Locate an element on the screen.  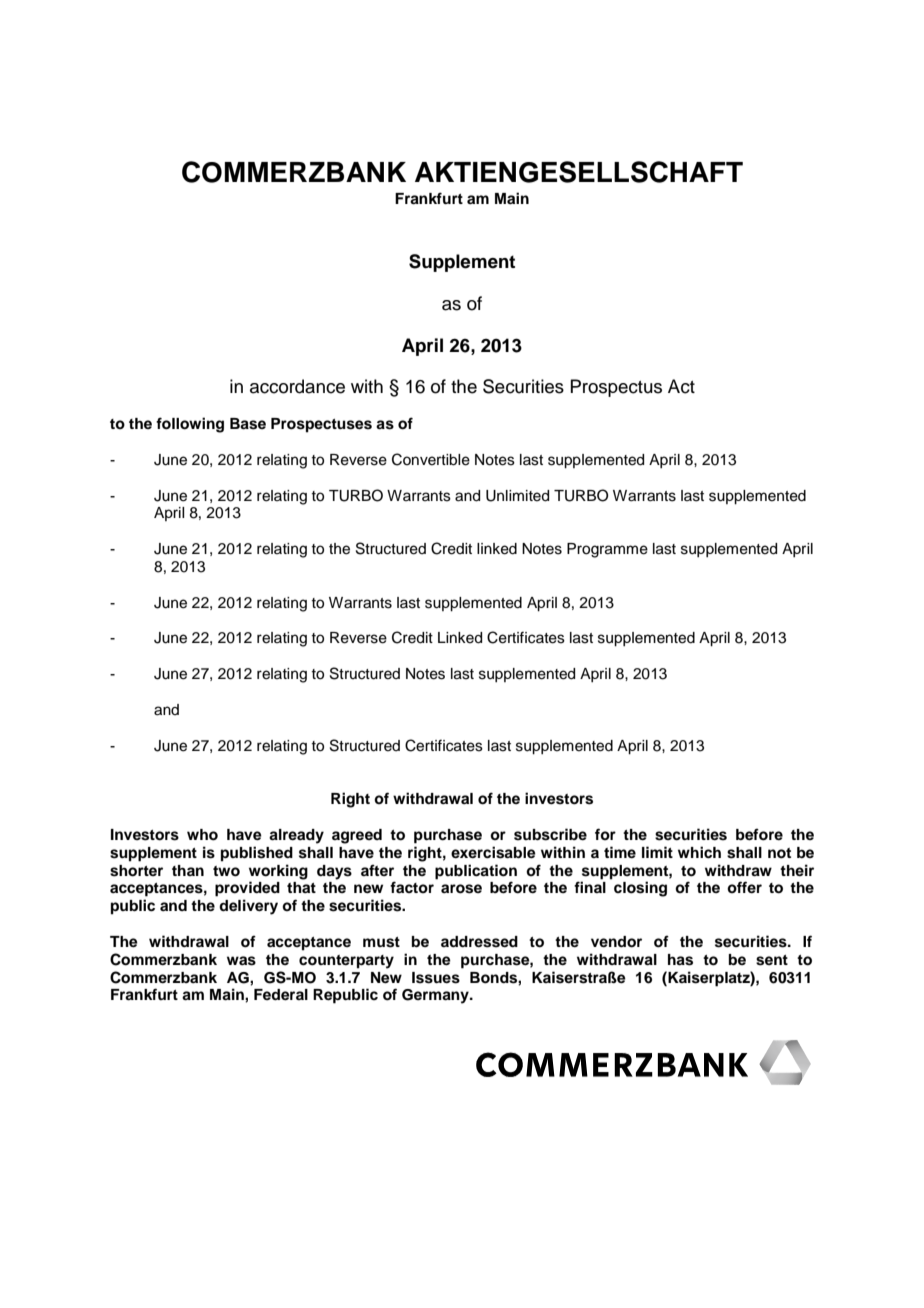
after is located at coordinates (377, 870).
